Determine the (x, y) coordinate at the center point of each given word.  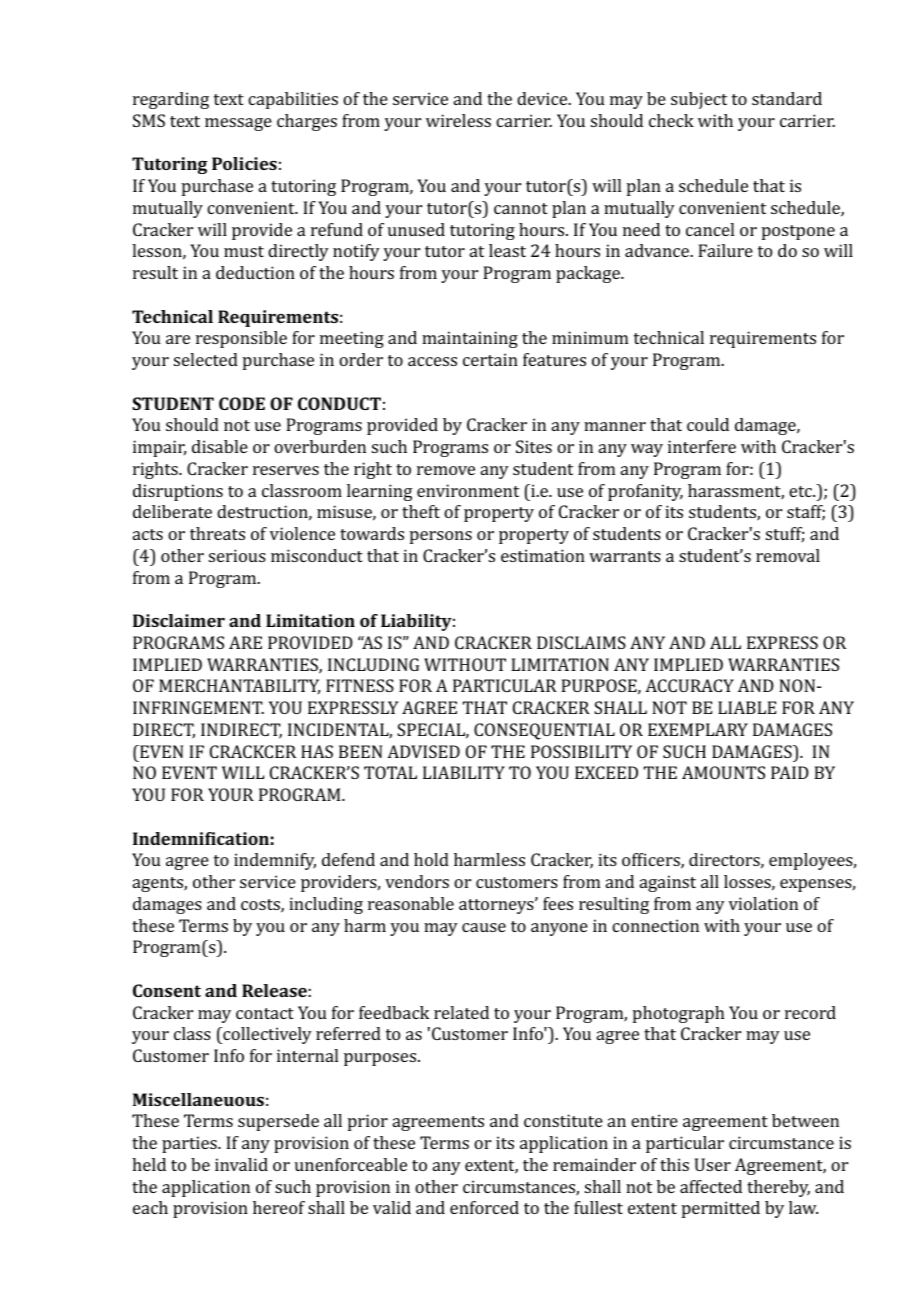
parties (190, 1144)
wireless (458, 120)
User (713, 1164)
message (238, 124)
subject (699, 100)
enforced (484, 1207)
